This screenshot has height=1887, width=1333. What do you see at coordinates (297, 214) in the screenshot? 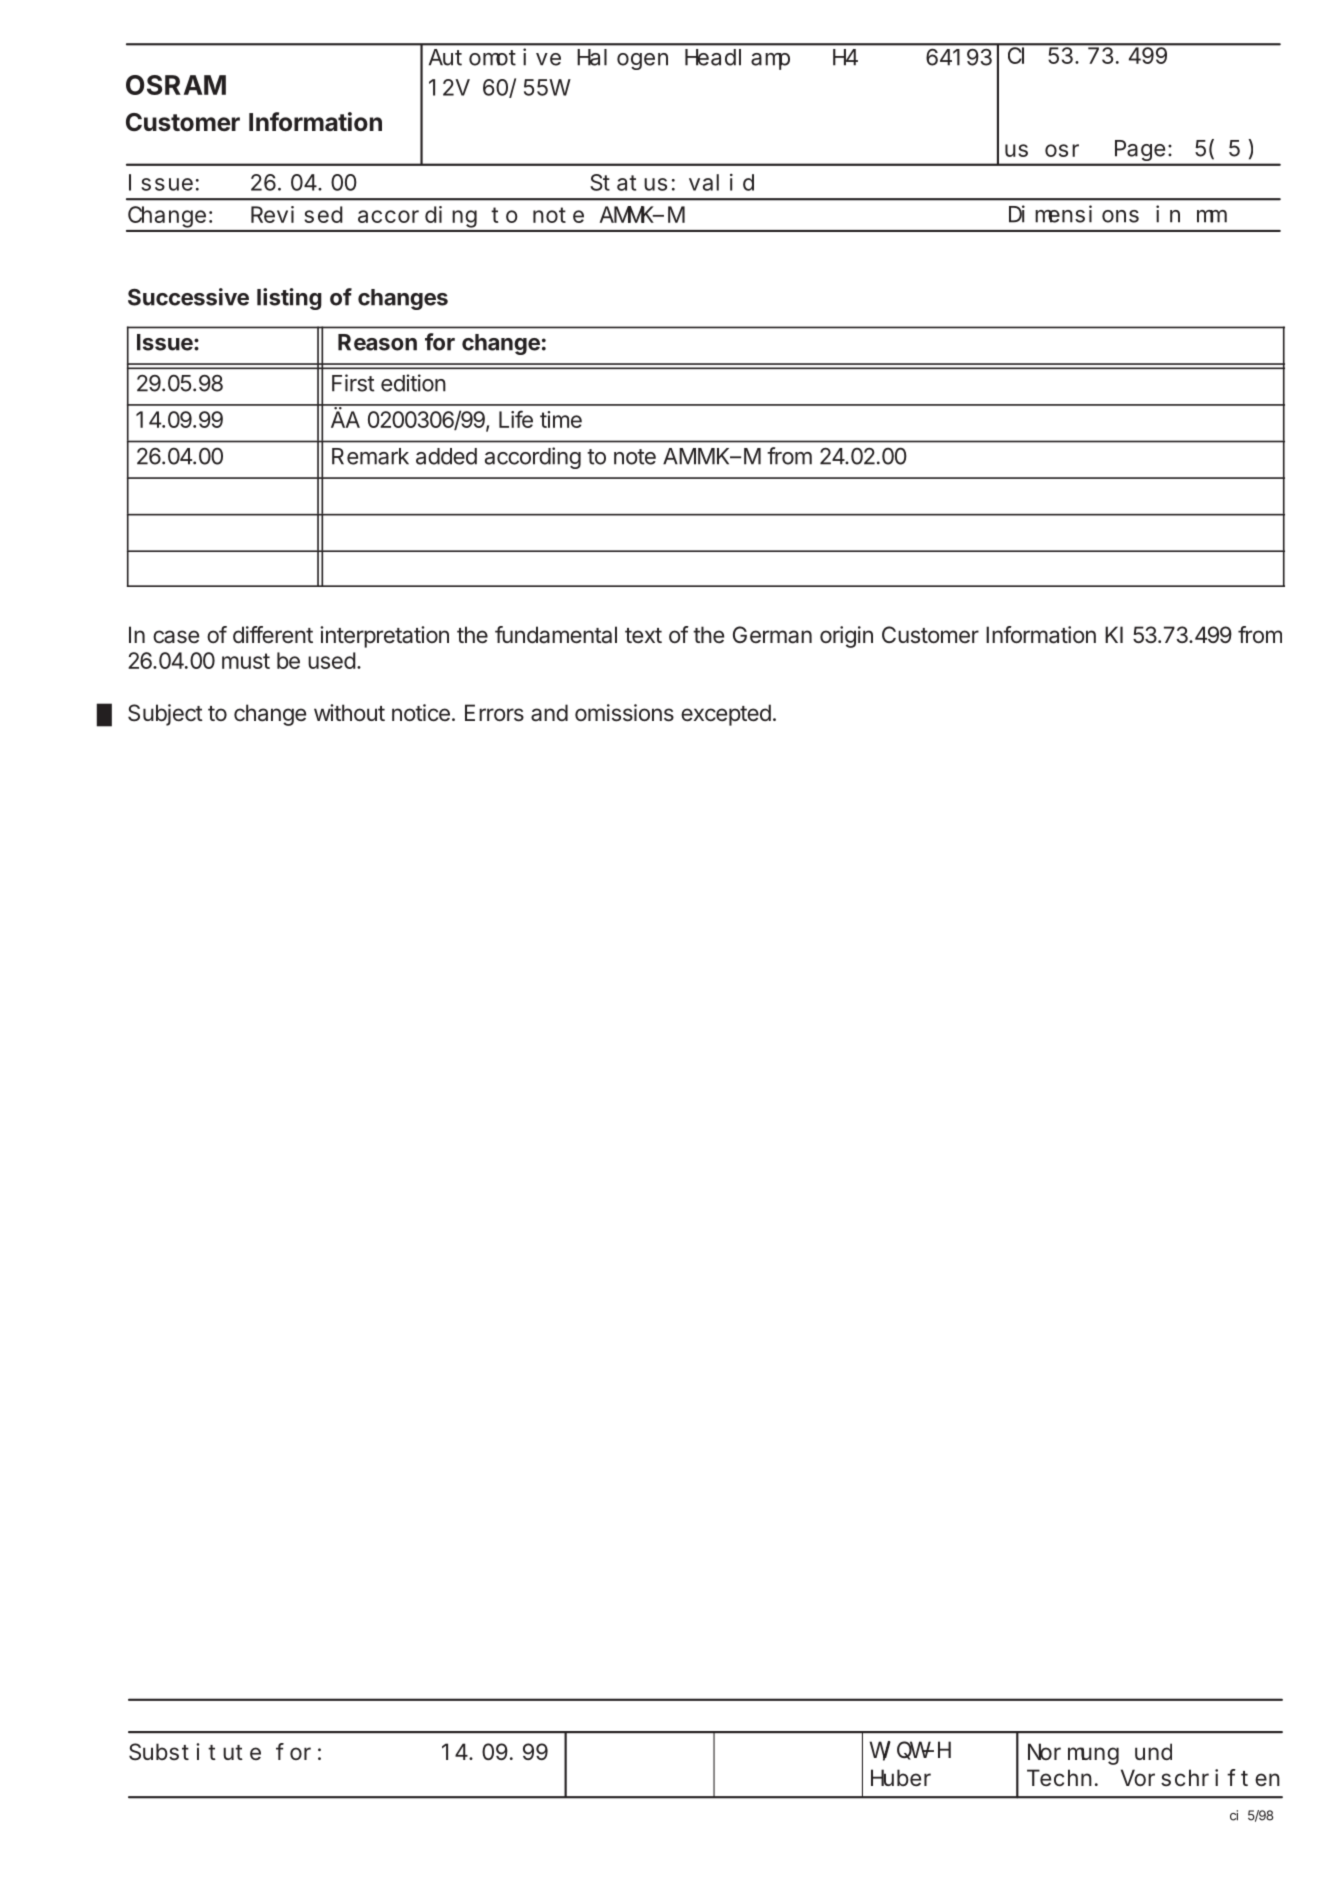
I see `Revised` at bounding box center [297, 214].
